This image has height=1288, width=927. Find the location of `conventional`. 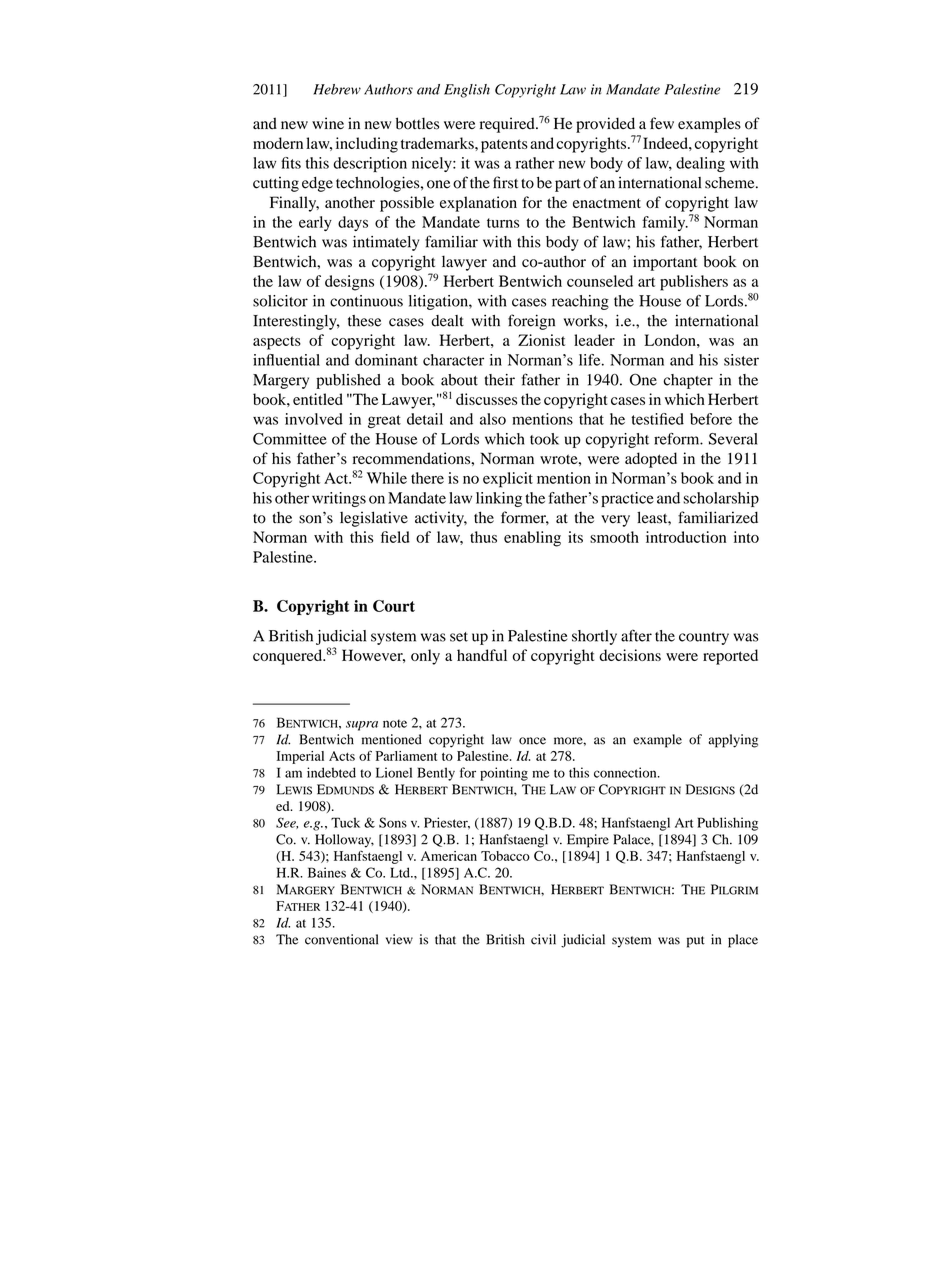

conventional is located at coordinates (341, 939).
